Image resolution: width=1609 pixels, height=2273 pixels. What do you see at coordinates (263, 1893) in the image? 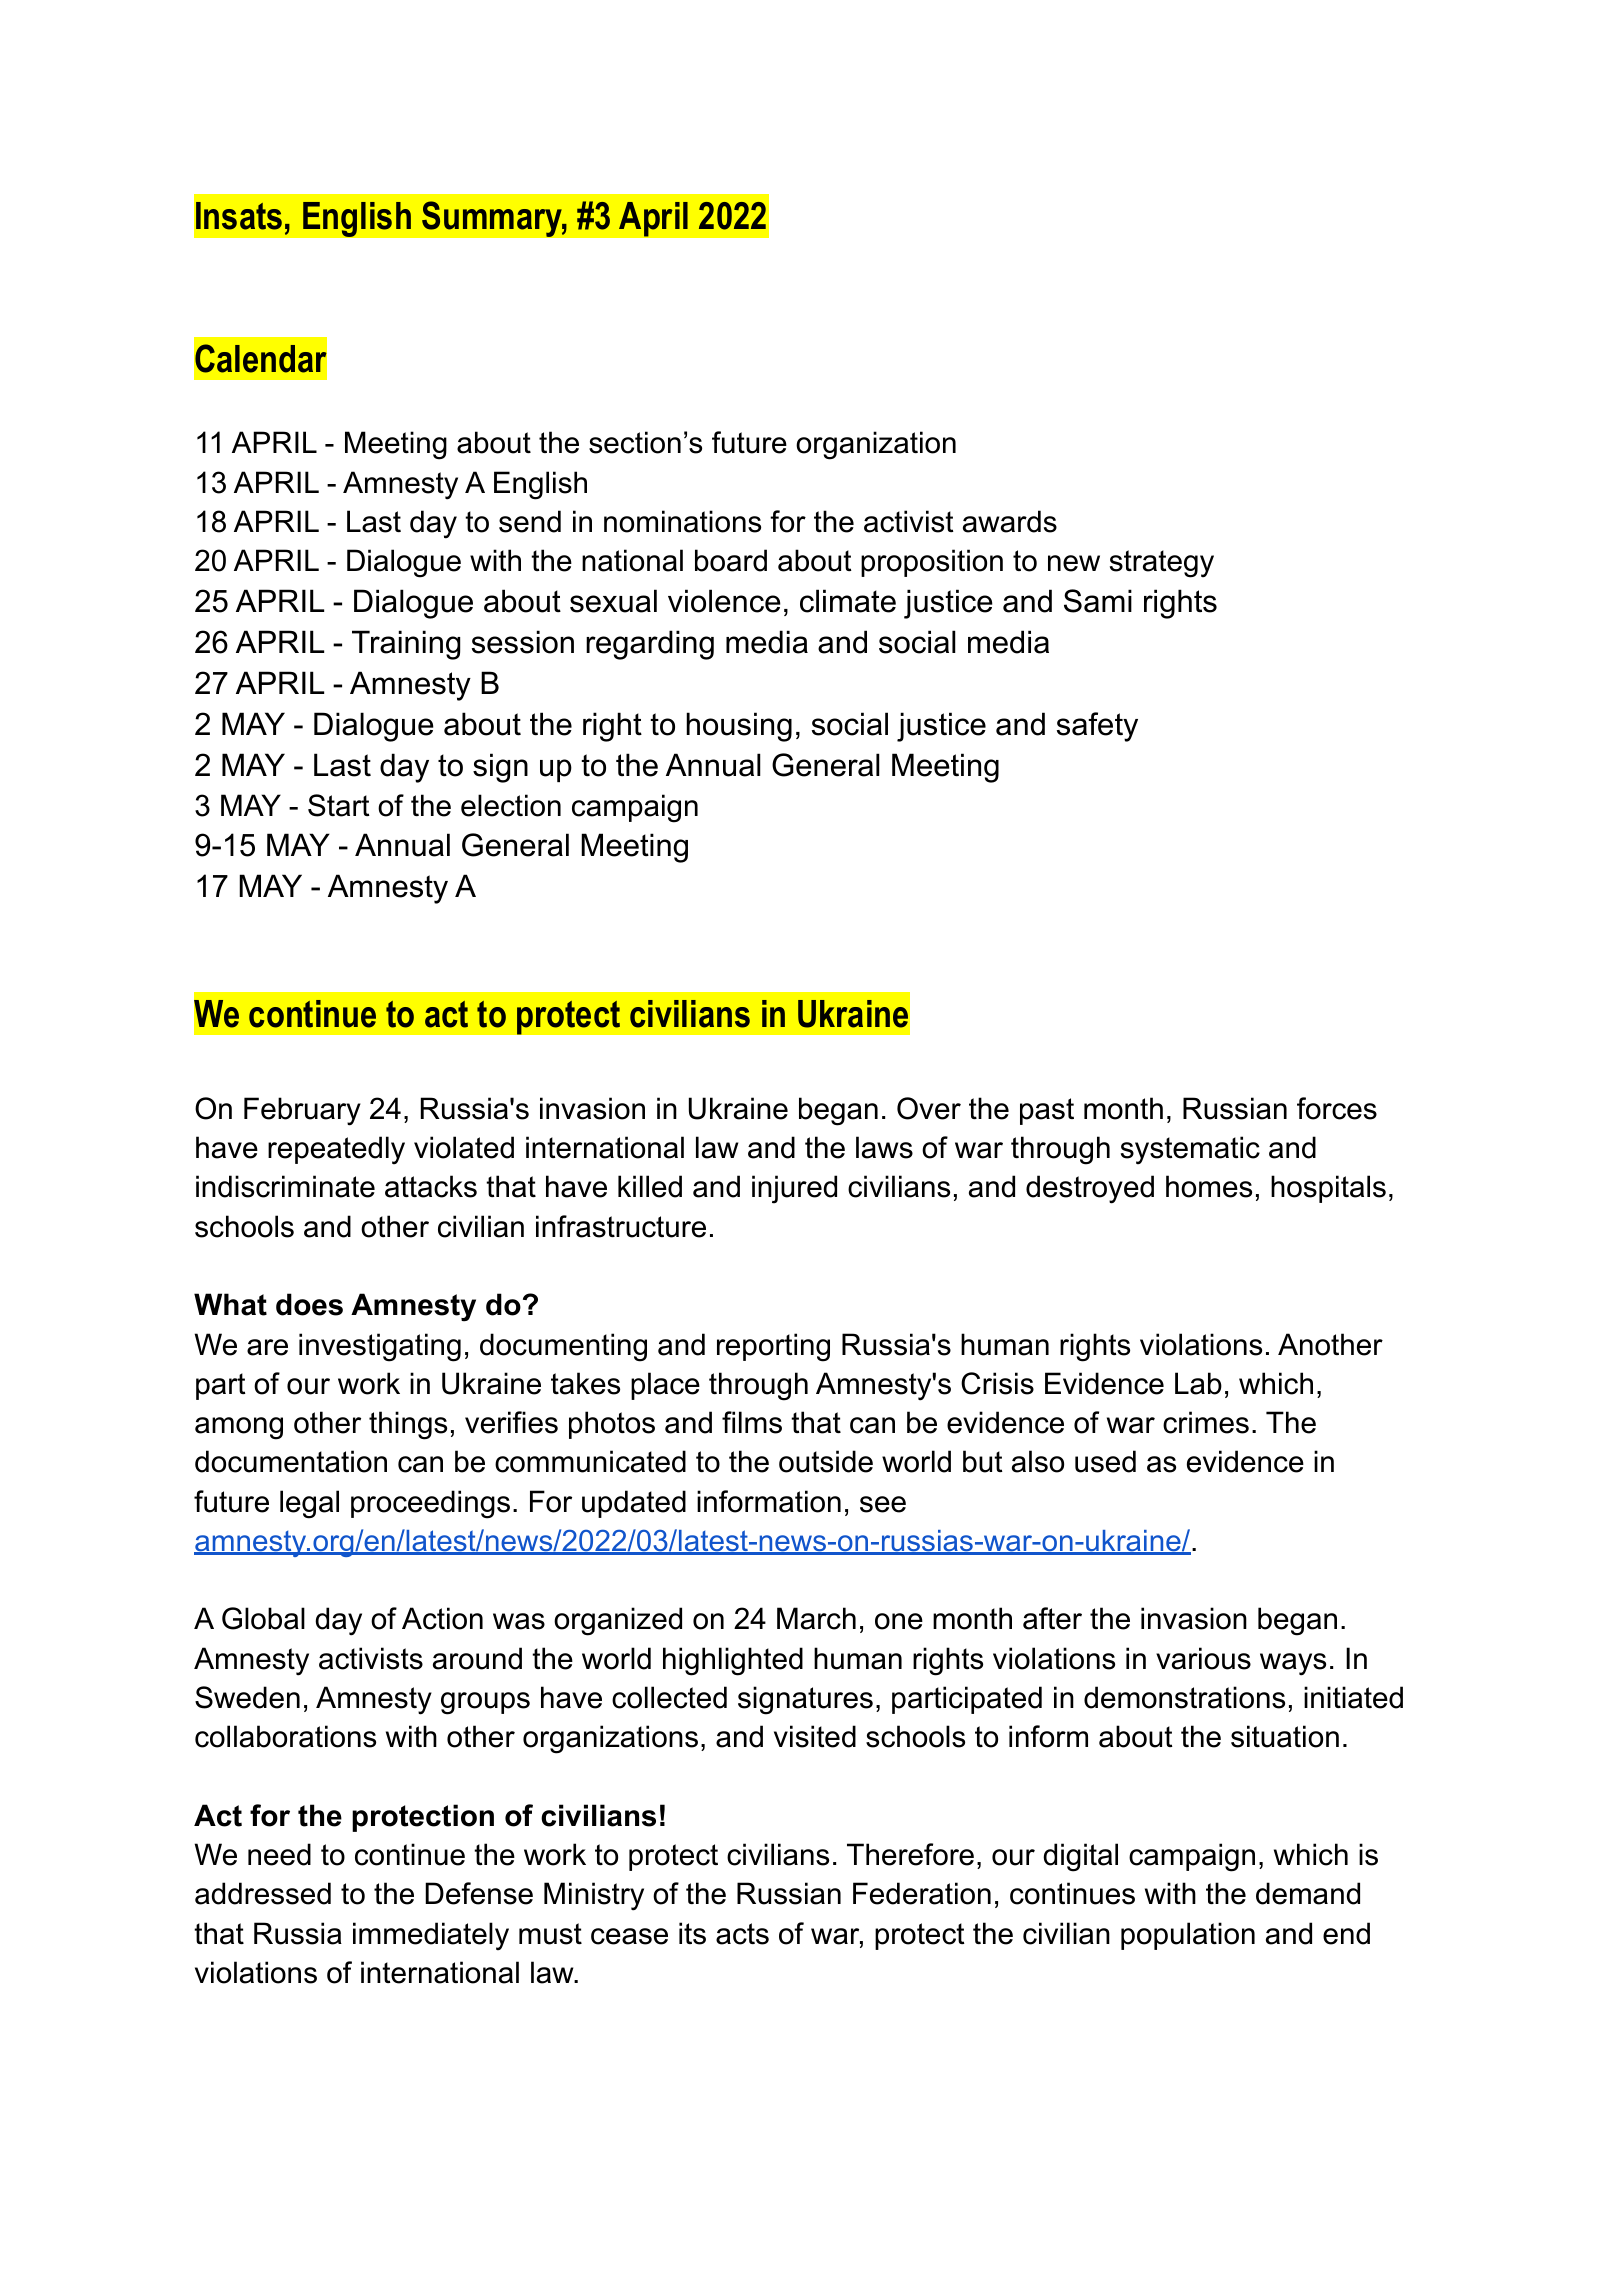
I see `addressed` at bounding box center [263, 1893].
